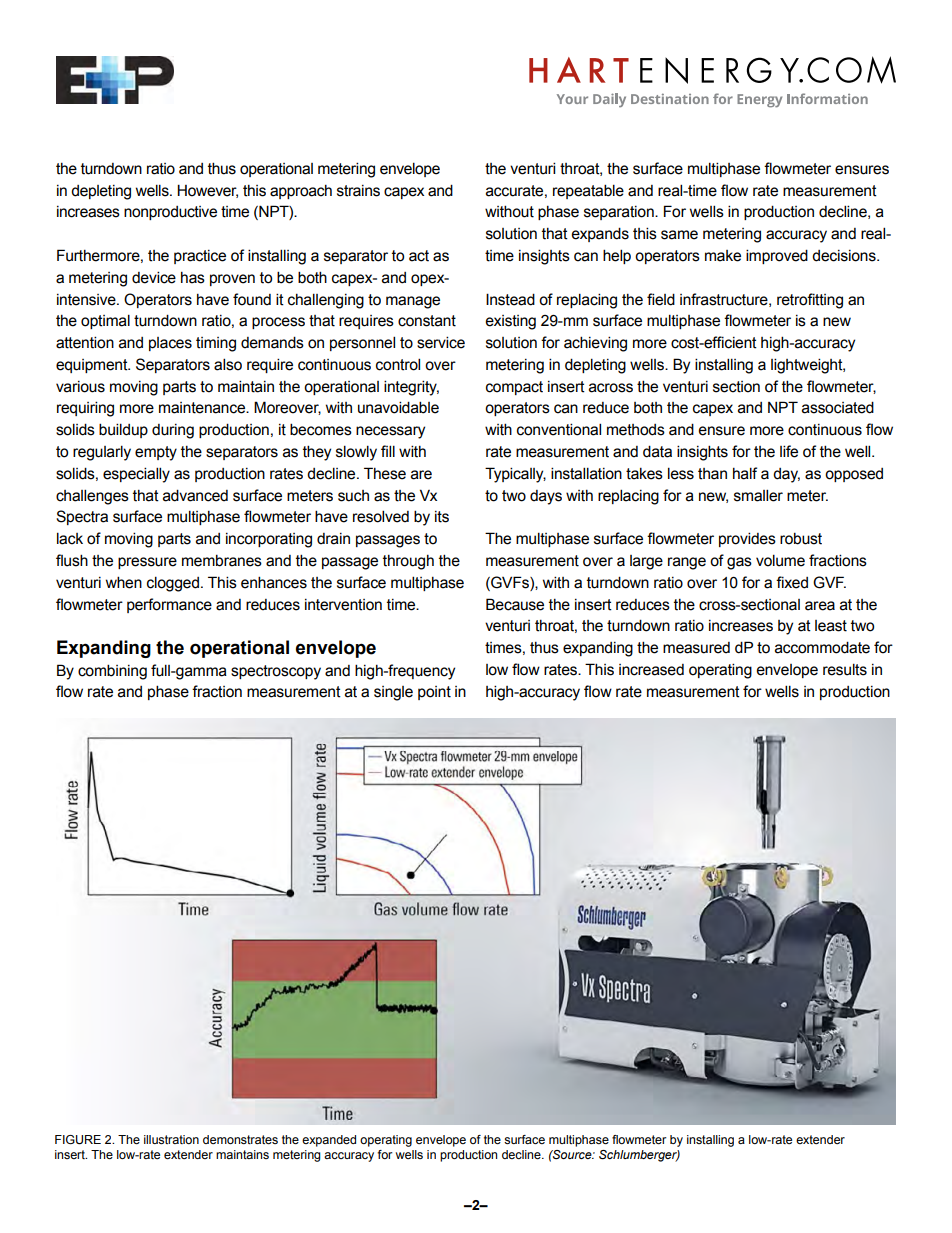 Image resolution: width=952 pixels, height=1233 pixels. I want to click on single, so click(393, 693).
